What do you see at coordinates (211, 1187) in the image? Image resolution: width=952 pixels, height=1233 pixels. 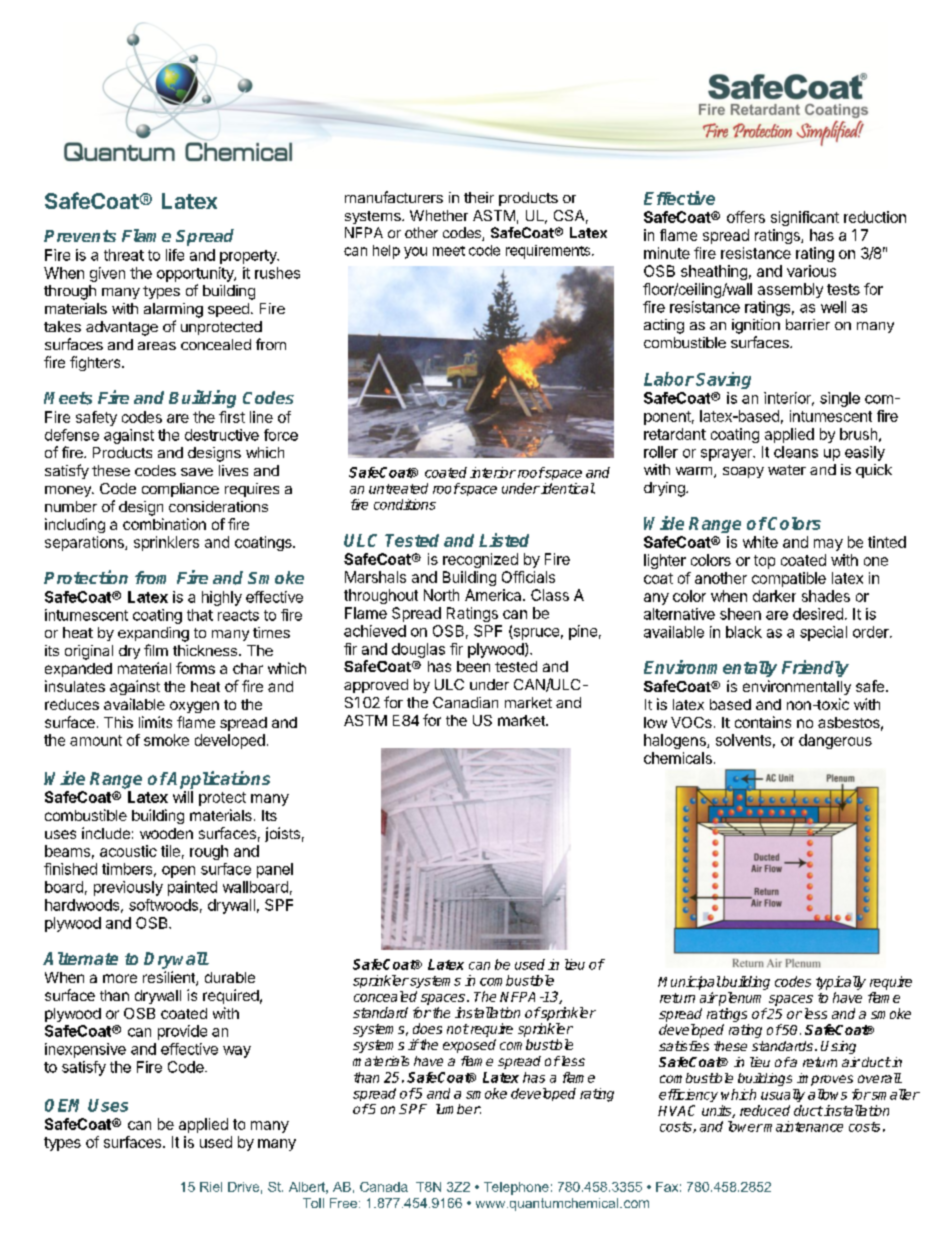 I see `Riel` at bounding box center [211, 1187].
